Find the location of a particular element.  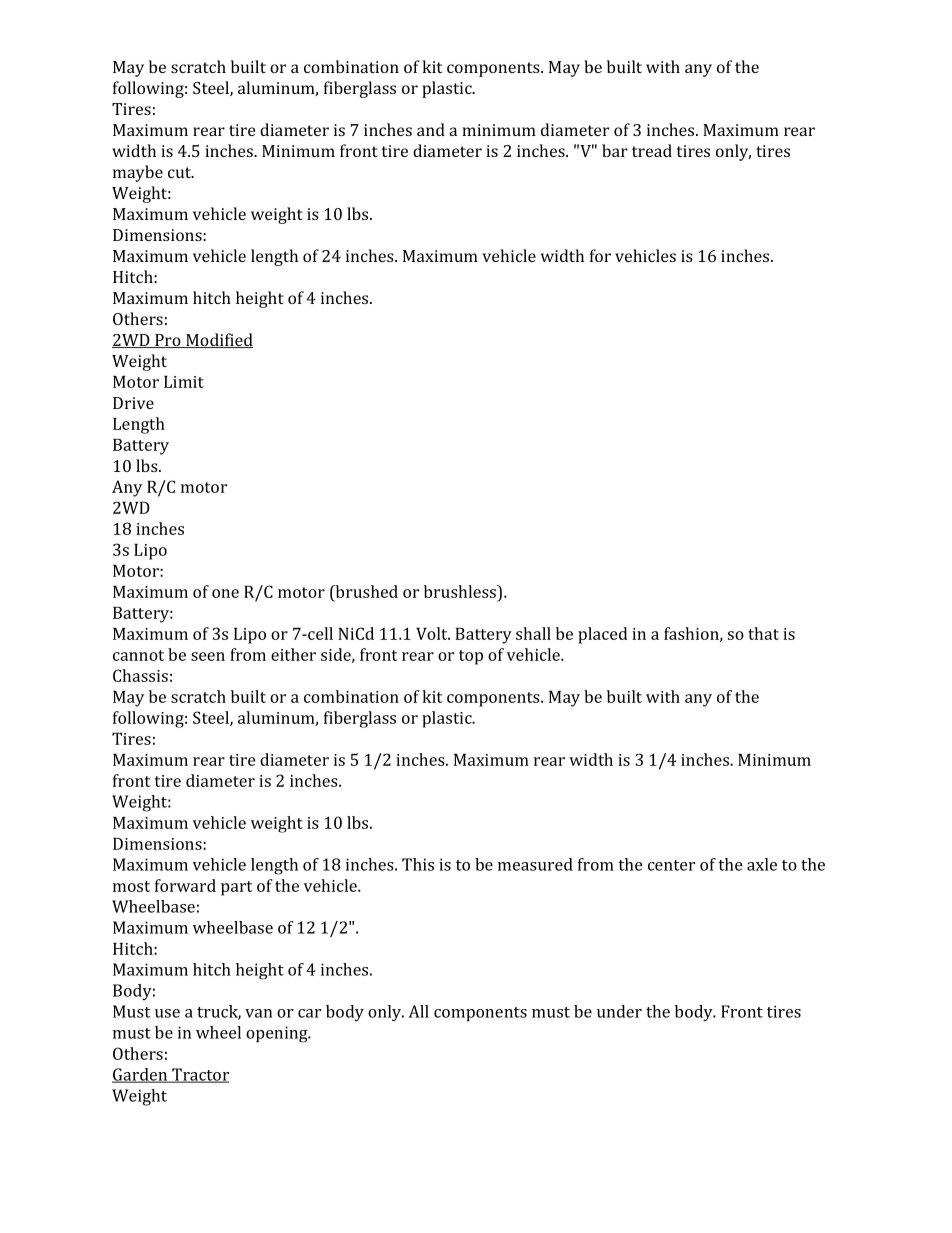

tread is located at coordinates (652, 150).
